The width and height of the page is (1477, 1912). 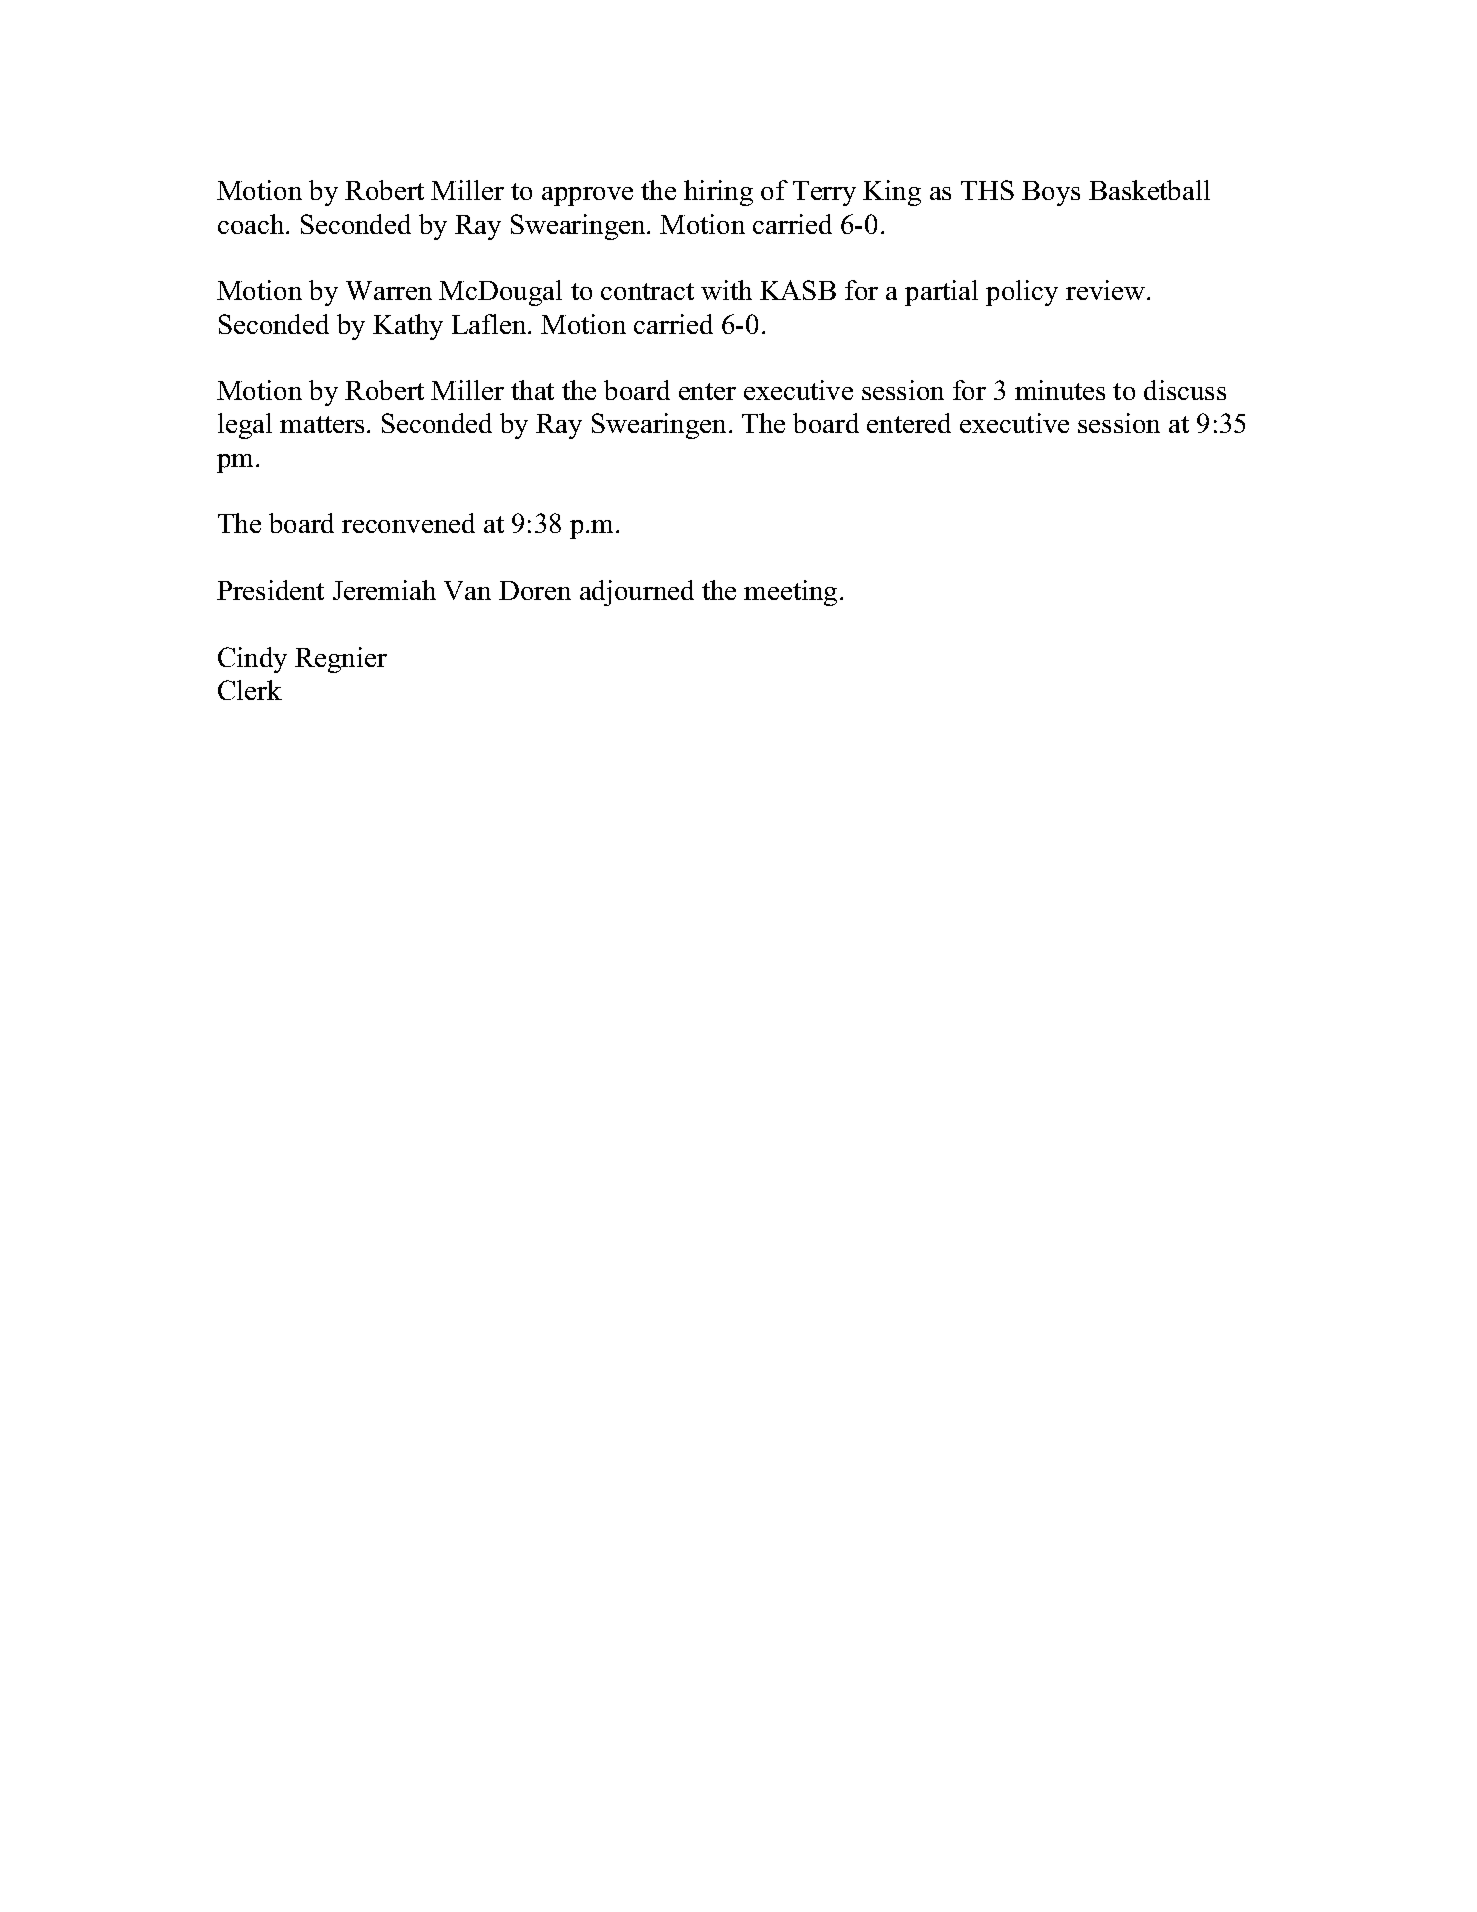 What do you see at coordinates (1060, 390) in the page?
I see `minutes` at bounding box center [1060, 390].
